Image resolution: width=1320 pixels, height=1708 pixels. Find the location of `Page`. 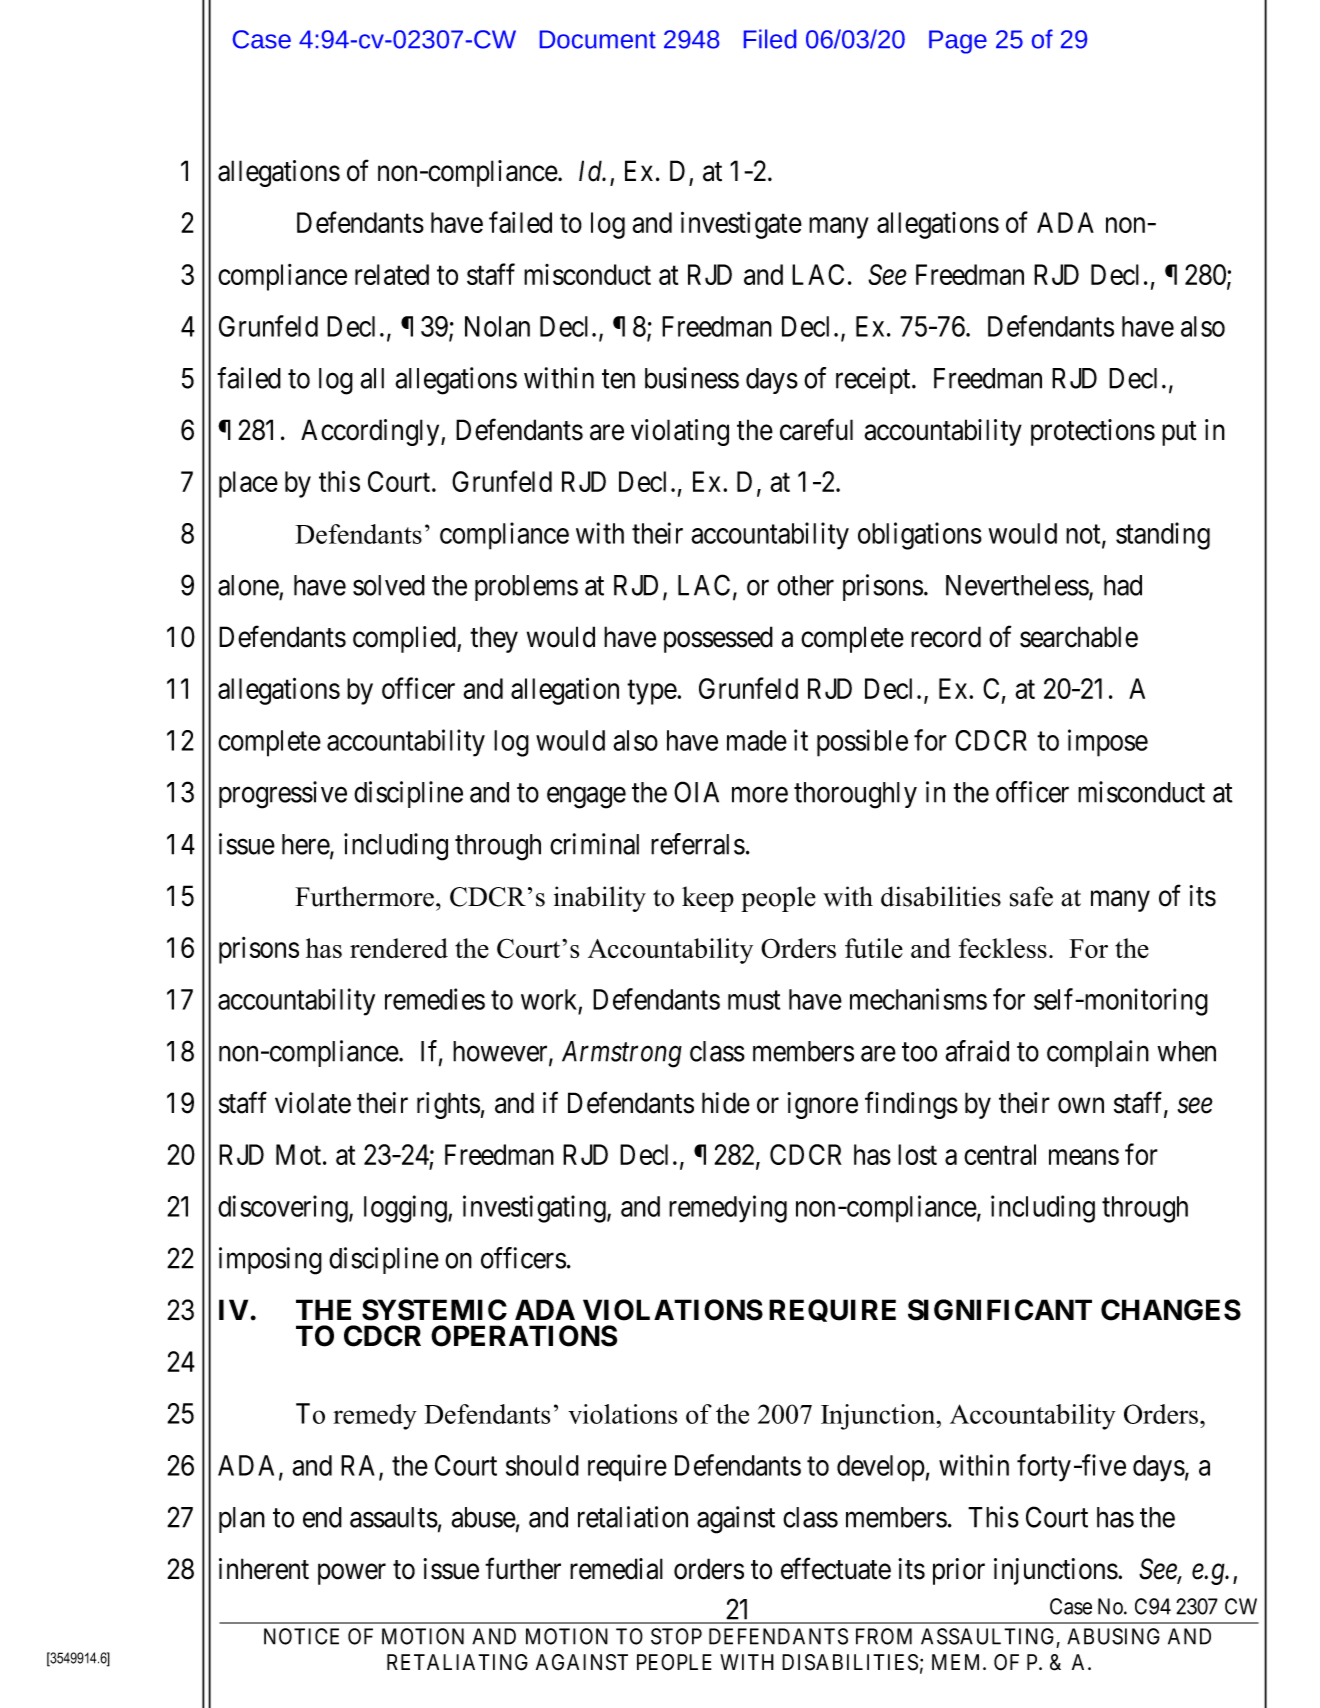

Page is located at coordinates (958, 42).
